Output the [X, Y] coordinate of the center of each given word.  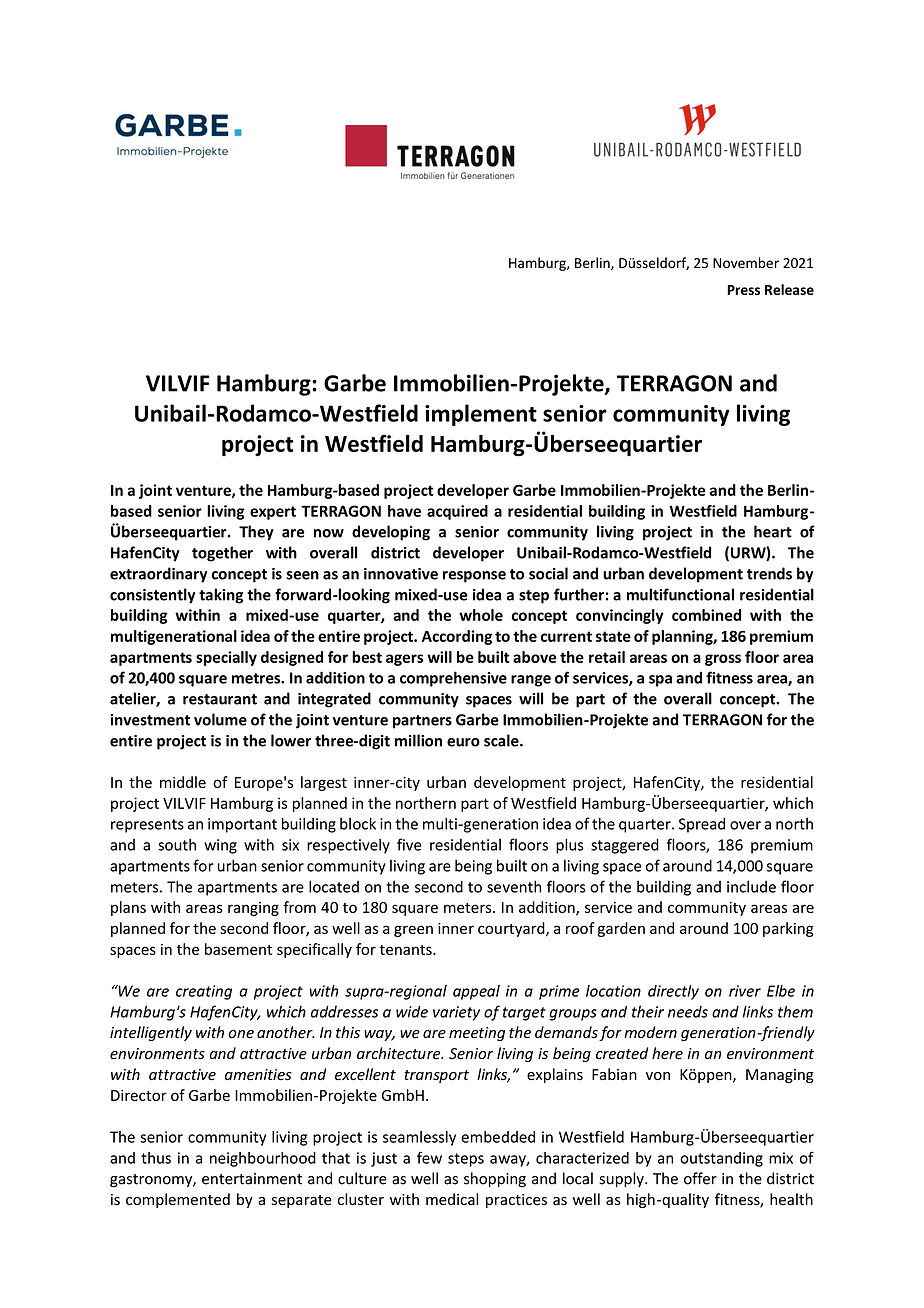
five [409, 844]
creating [204, 992]
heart [773, 531]
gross [723, 660]
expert [273, 513]
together [222, 554]
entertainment [252, 1179]
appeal [476, 992]
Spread [702, 825]
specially [226, 658]
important [242, 825]
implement [481, 415]
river [745, 991]
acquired [457, 512]
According [457, 637]
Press [743, 290]
